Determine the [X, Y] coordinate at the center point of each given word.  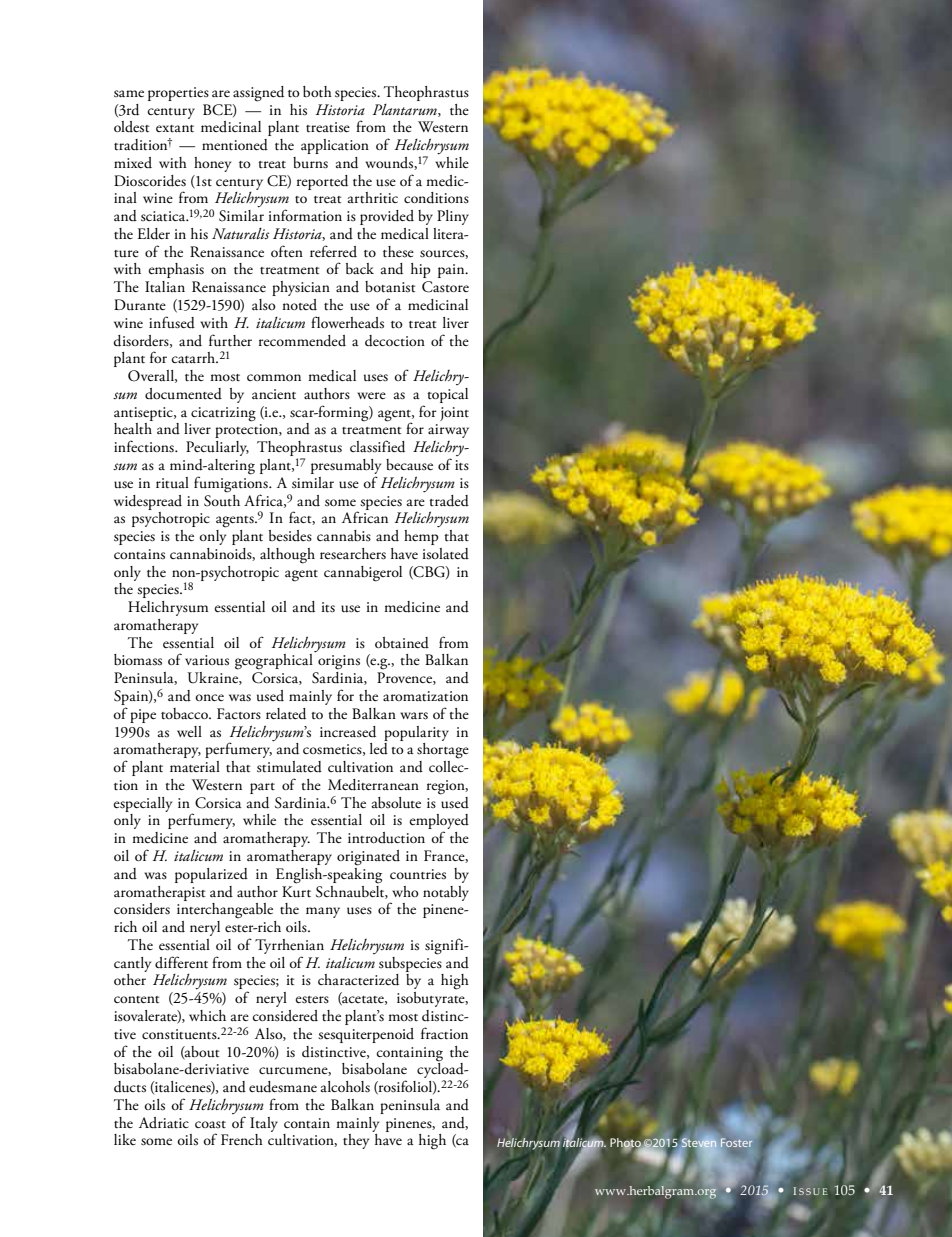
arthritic [373, 198]
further [230, 340]
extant [175, 129]
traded [449, 501]
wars [414, 716]
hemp [421, 537]
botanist [390, 287]
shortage [443, 751]
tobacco [185, 714]
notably [446, 893]
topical [447, 395]
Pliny [453, 217]
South [222, 499]
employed [439, 823]
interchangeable [225, 911]
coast [210, 1124]
